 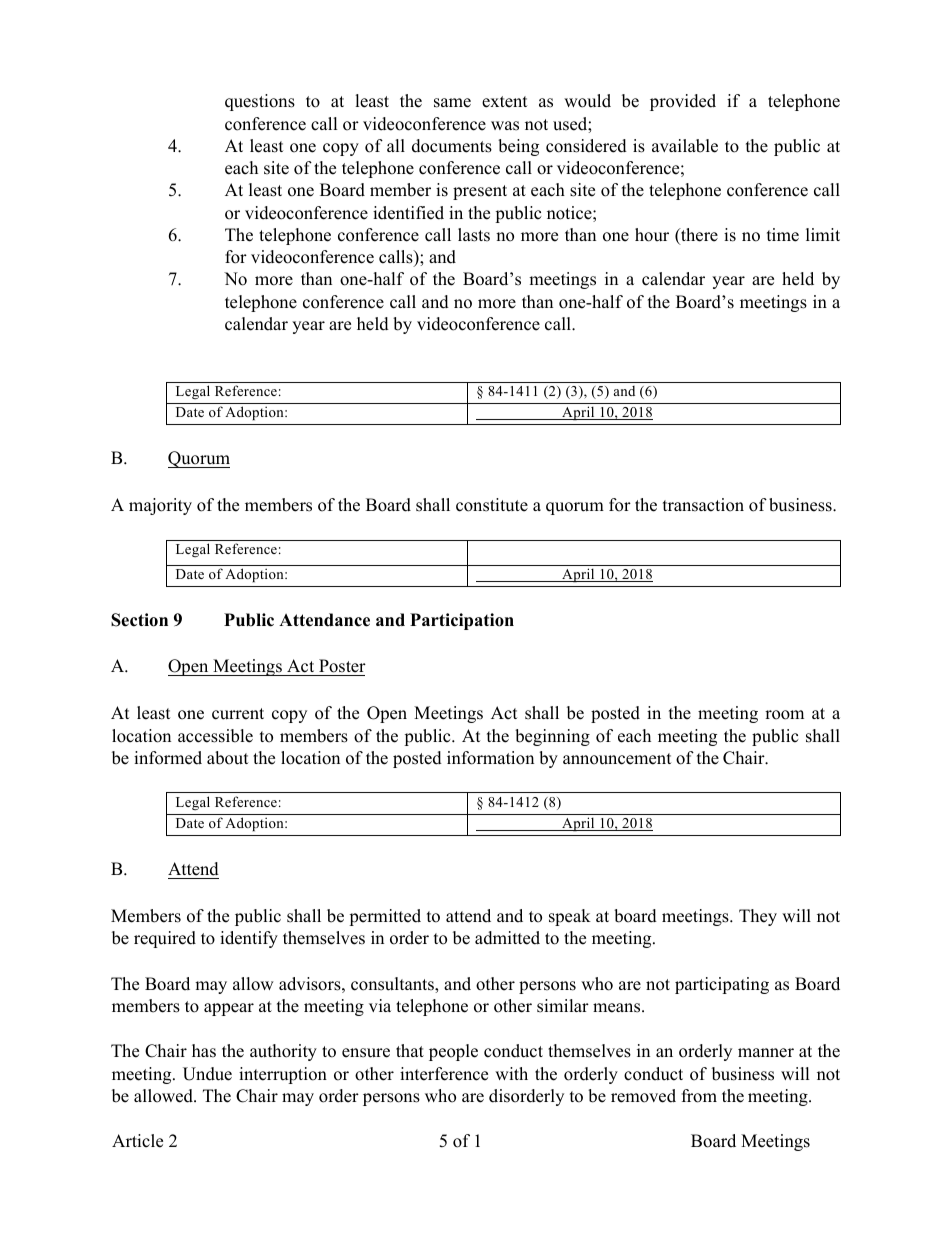 I want to click on was, so click(x=505, y=126).
